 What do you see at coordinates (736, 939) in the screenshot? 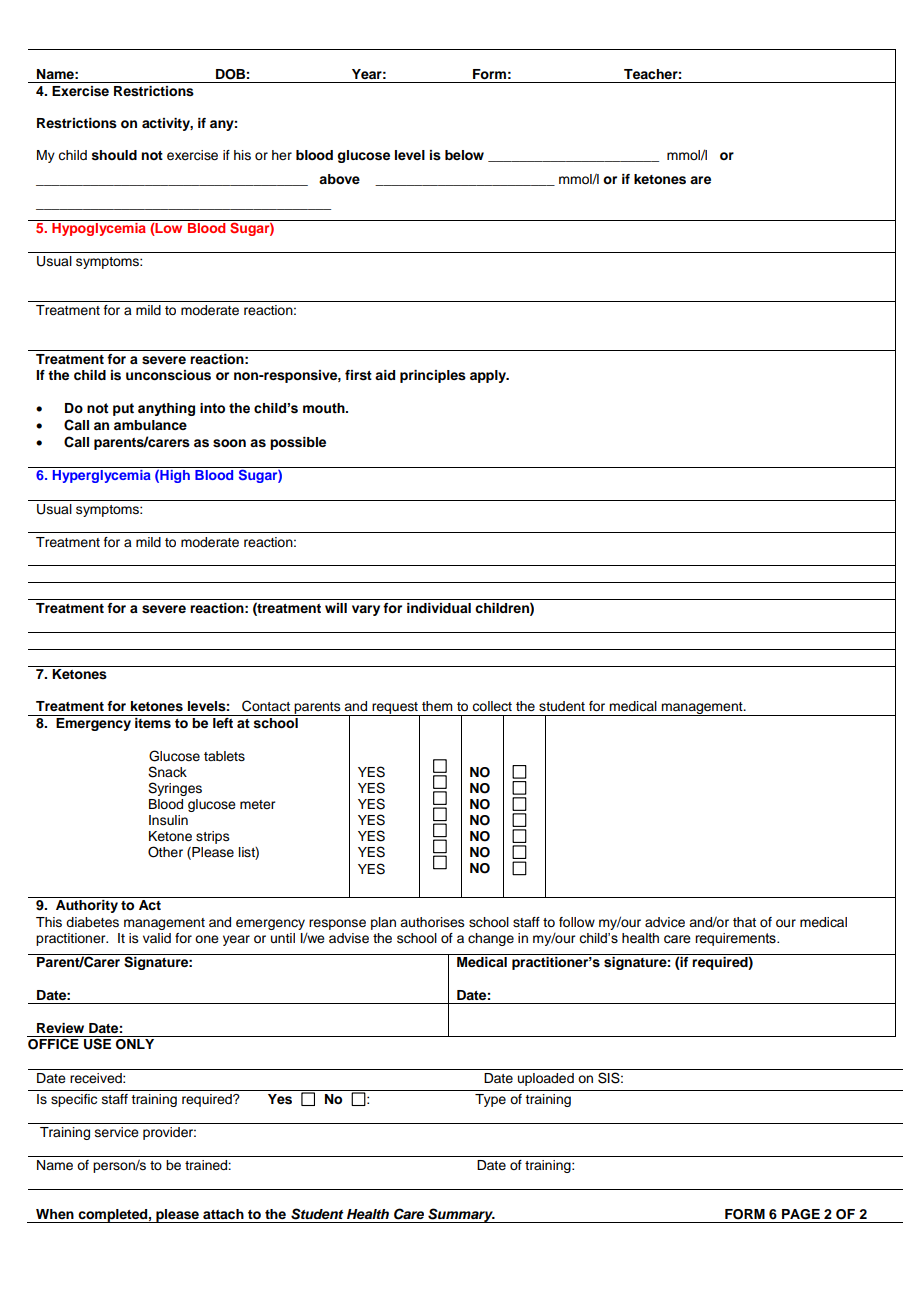
I see `requirements` at bounding box center [736, 939].
